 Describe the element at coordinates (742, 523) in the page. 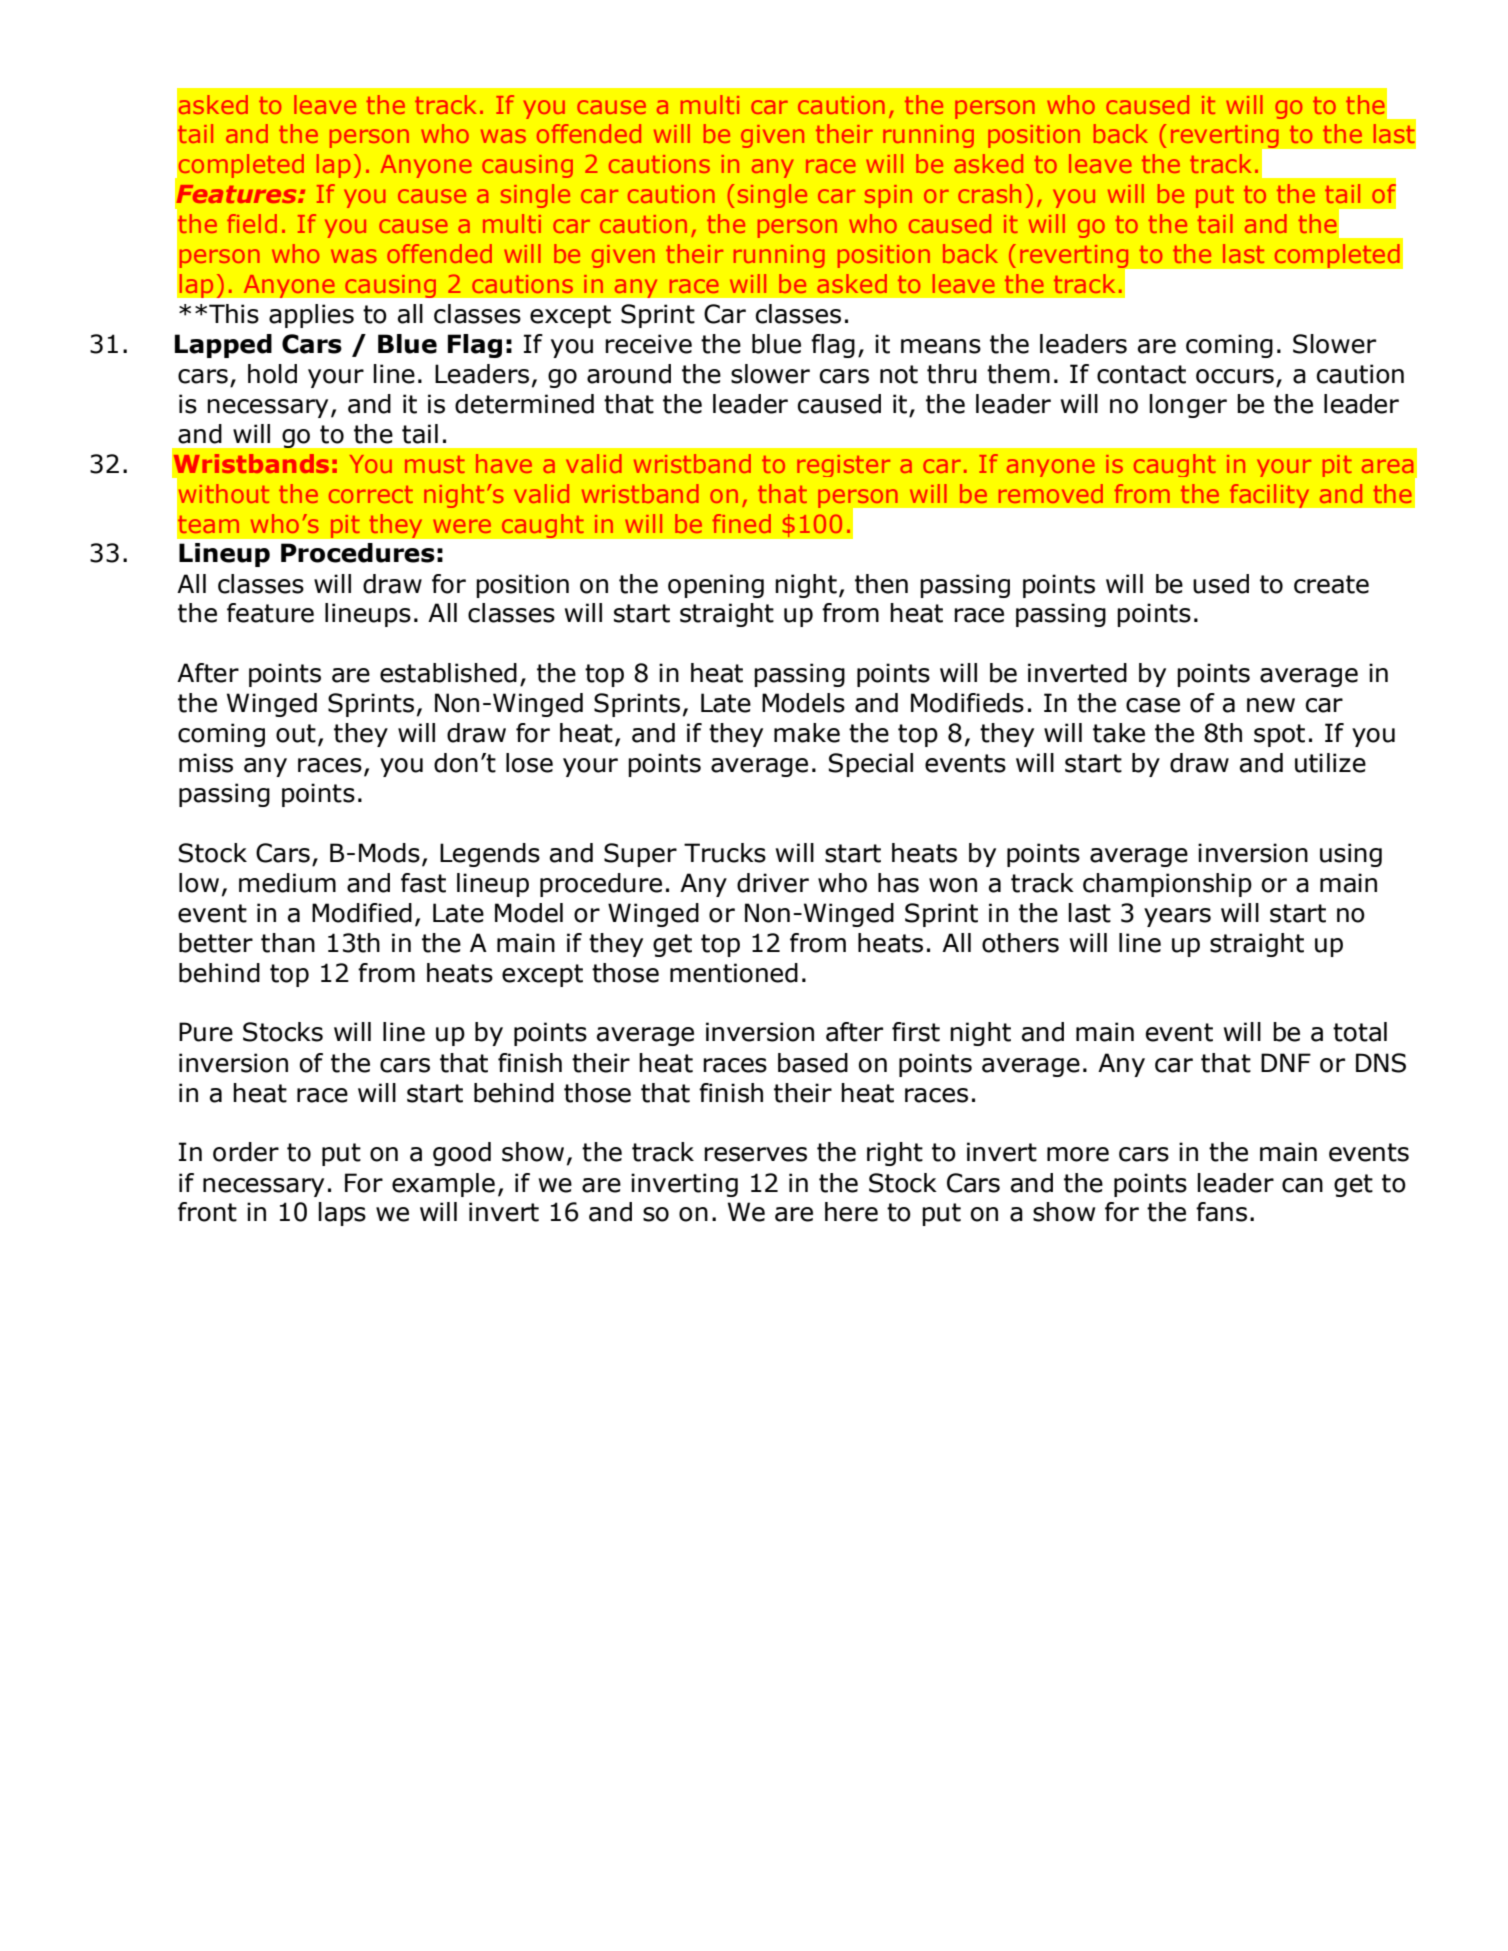

I see `fined` at that location.
